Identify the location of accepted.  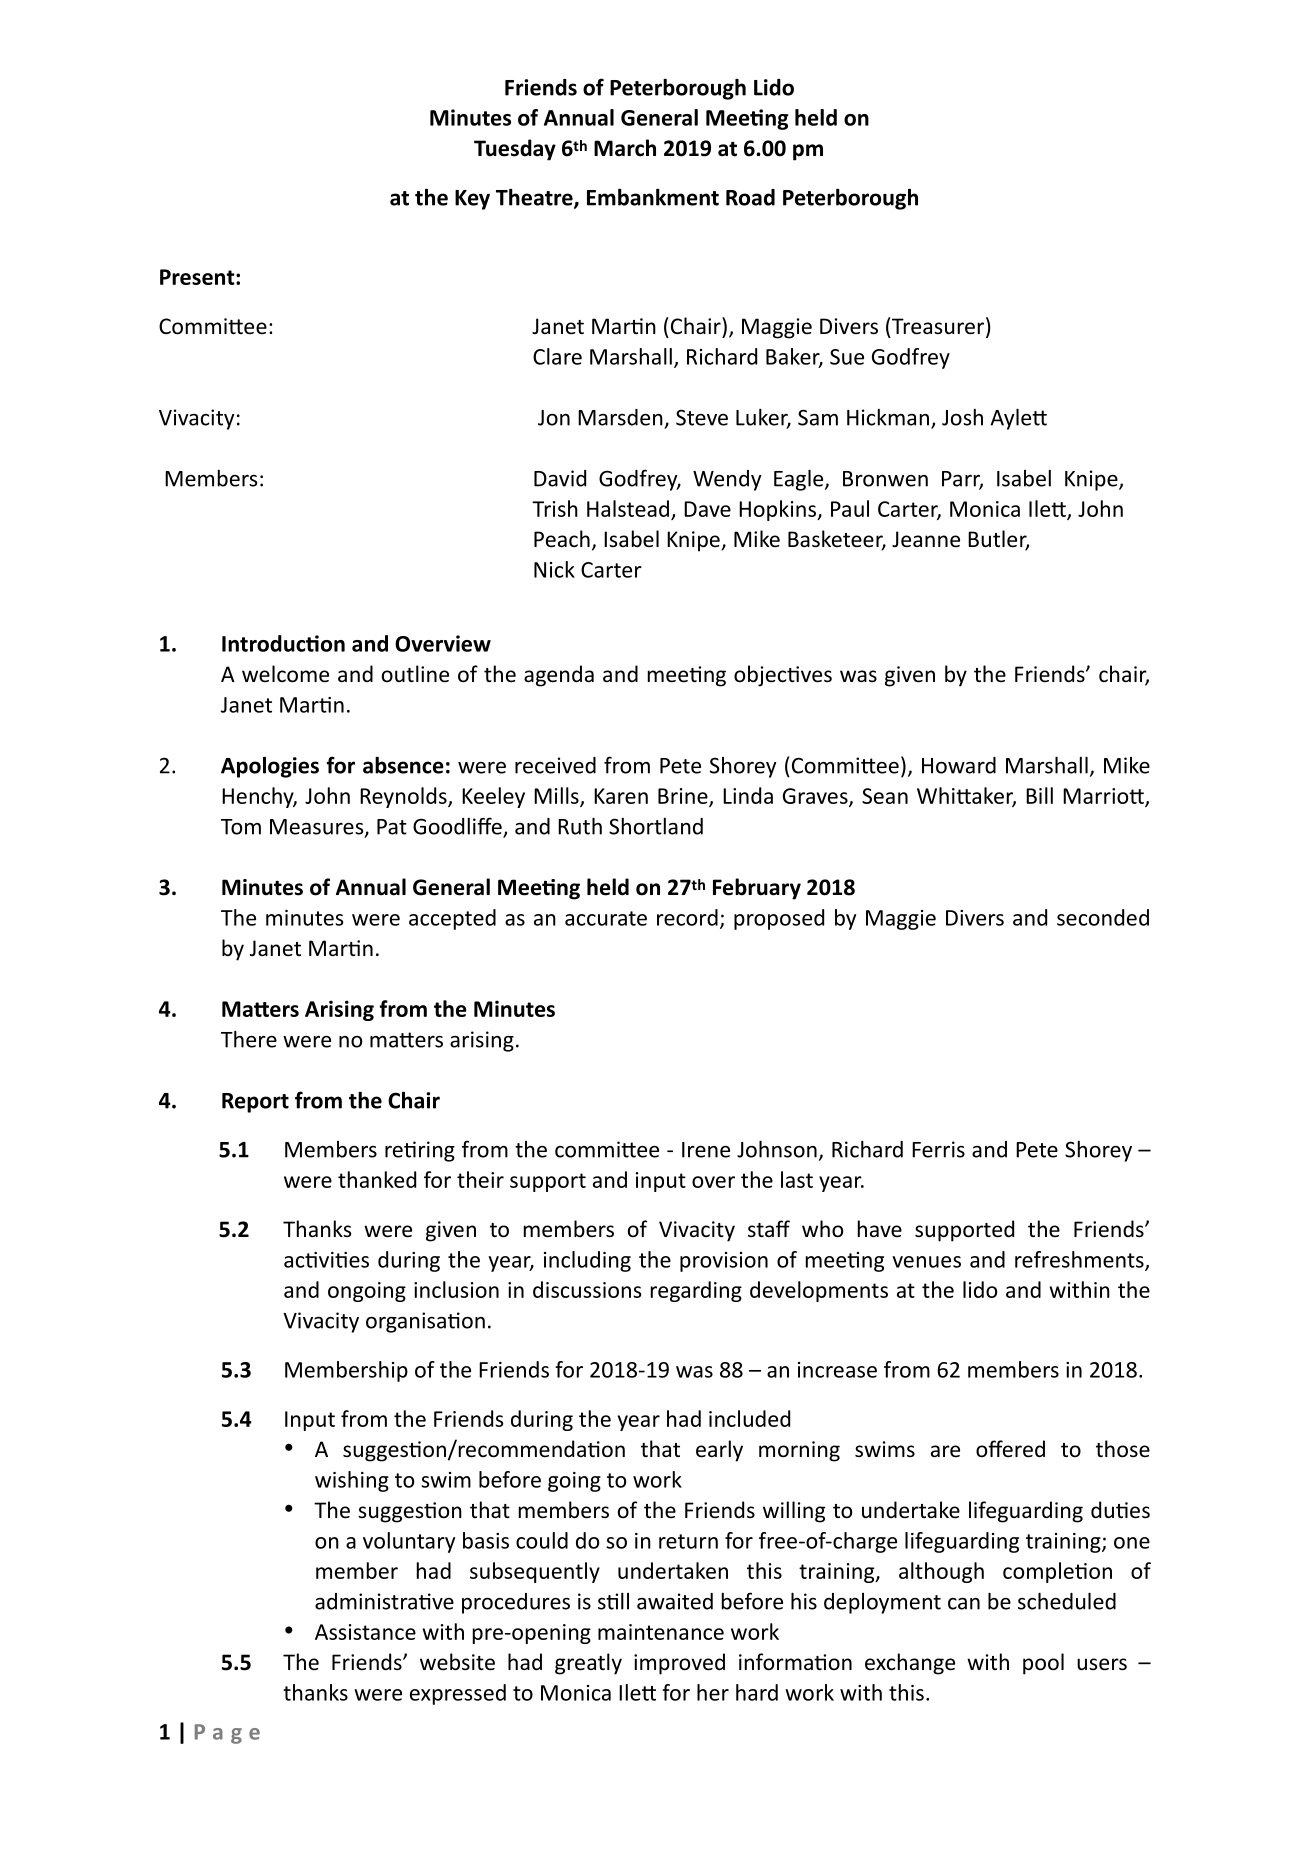
(452, 919).
